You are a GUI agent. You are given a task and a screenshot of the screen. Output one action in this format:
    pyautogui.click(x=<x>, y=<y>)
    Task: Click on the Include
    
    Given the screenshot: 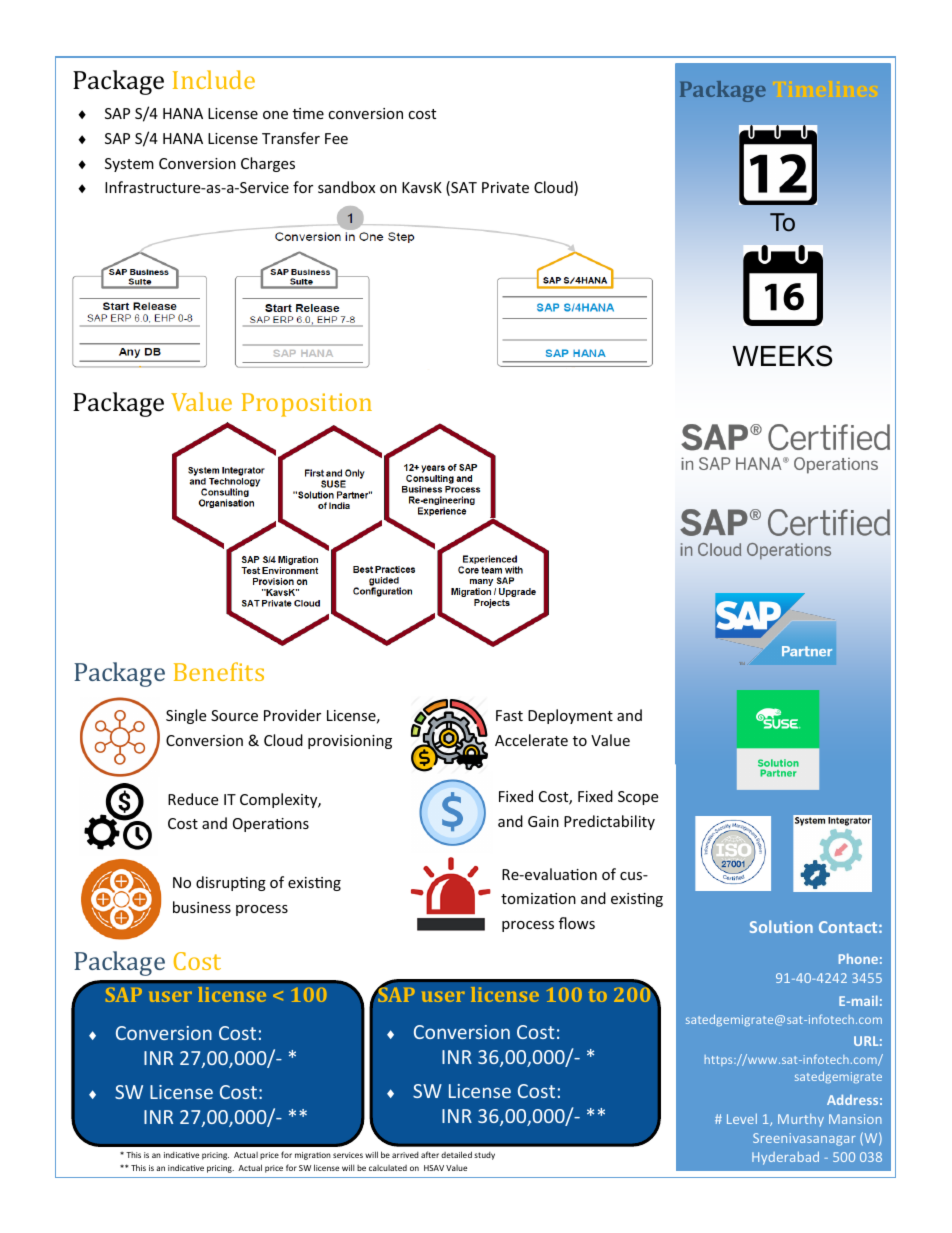 What is the action you would take?
    pyautogui.click(x=214, y=79)
